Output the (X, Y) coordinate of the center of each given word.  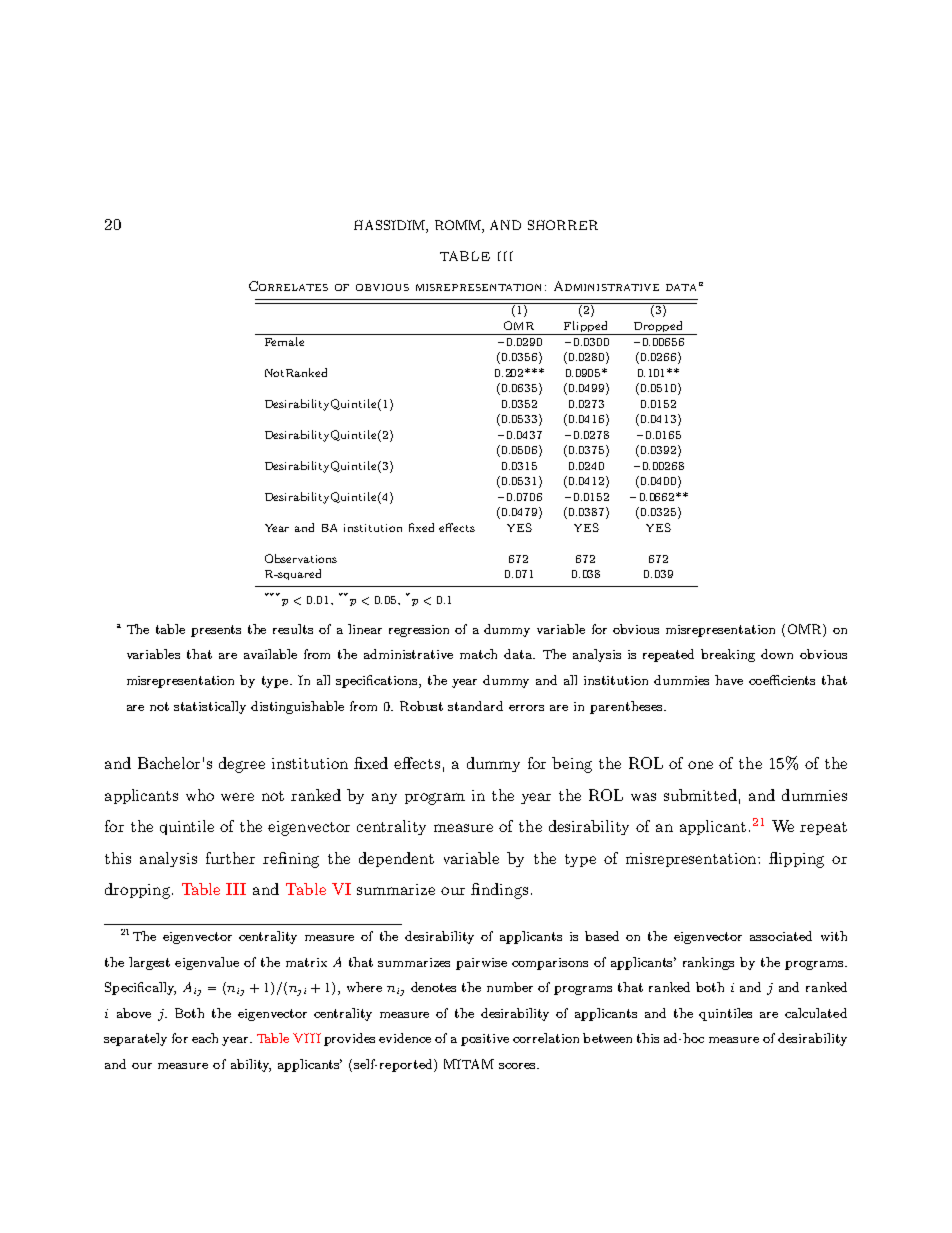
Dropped (658, 328)
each (205, 1038)
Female (284, 341)
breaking (728, 655)
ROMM (459, 226)
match (478, 654)
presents (216, 631)
